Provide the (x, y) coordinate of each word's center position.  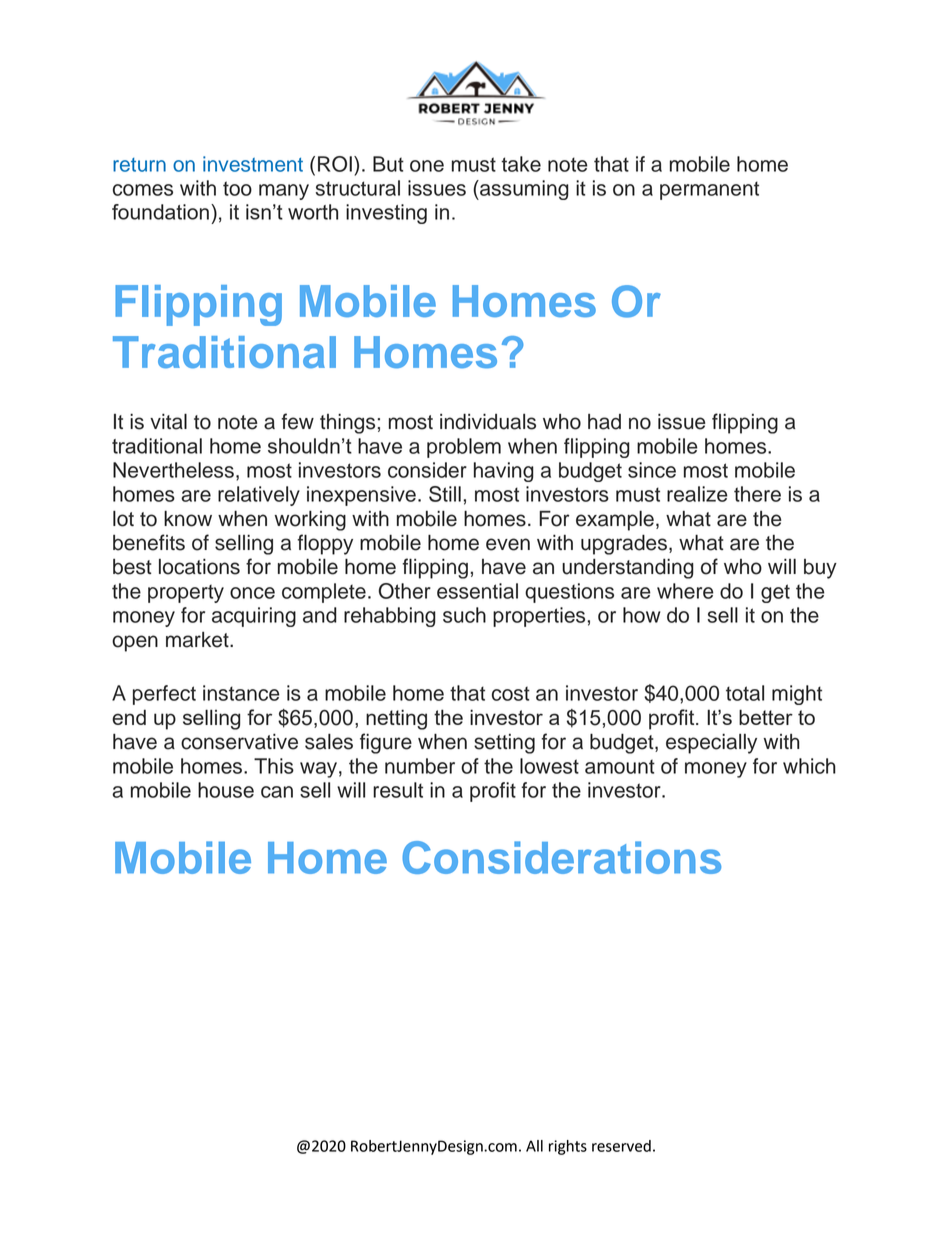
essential (477, 591)
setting (504, 744)
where (685, 591)
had (604, 422)
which (809, 766)
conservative (239, 742)
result (398, 790)
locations (199, 567)
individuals (488, 421)
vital (168, 421)
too (237, 188)
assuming (523, 190)
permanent (709, 190)
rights (568, 1147)
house (226, 790)
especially (711, 744)
